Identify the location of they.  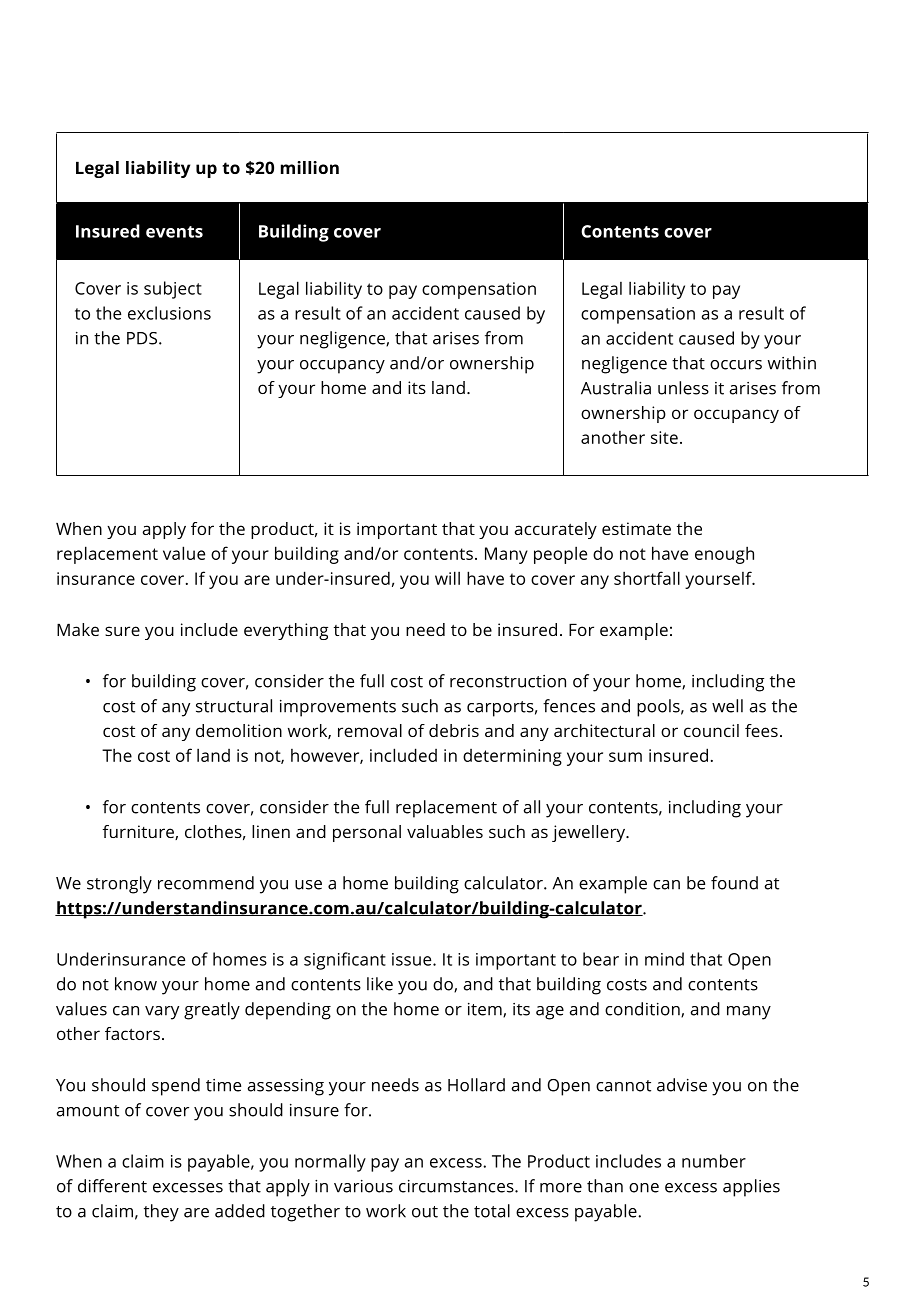
(161, 1213).
